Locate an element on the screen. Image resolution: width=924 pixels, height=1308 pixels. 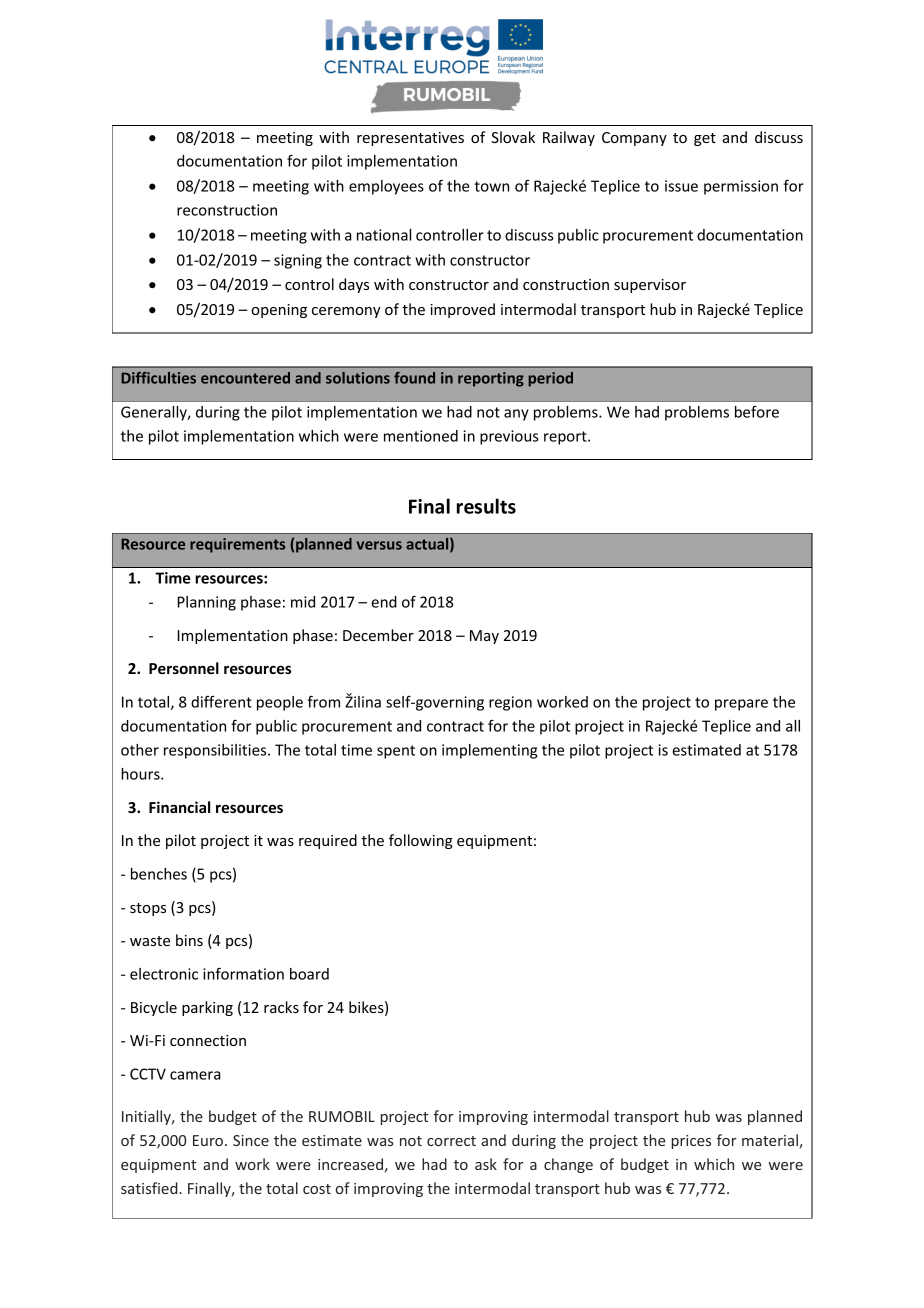
Financial is located at coordinates (179, 807).
